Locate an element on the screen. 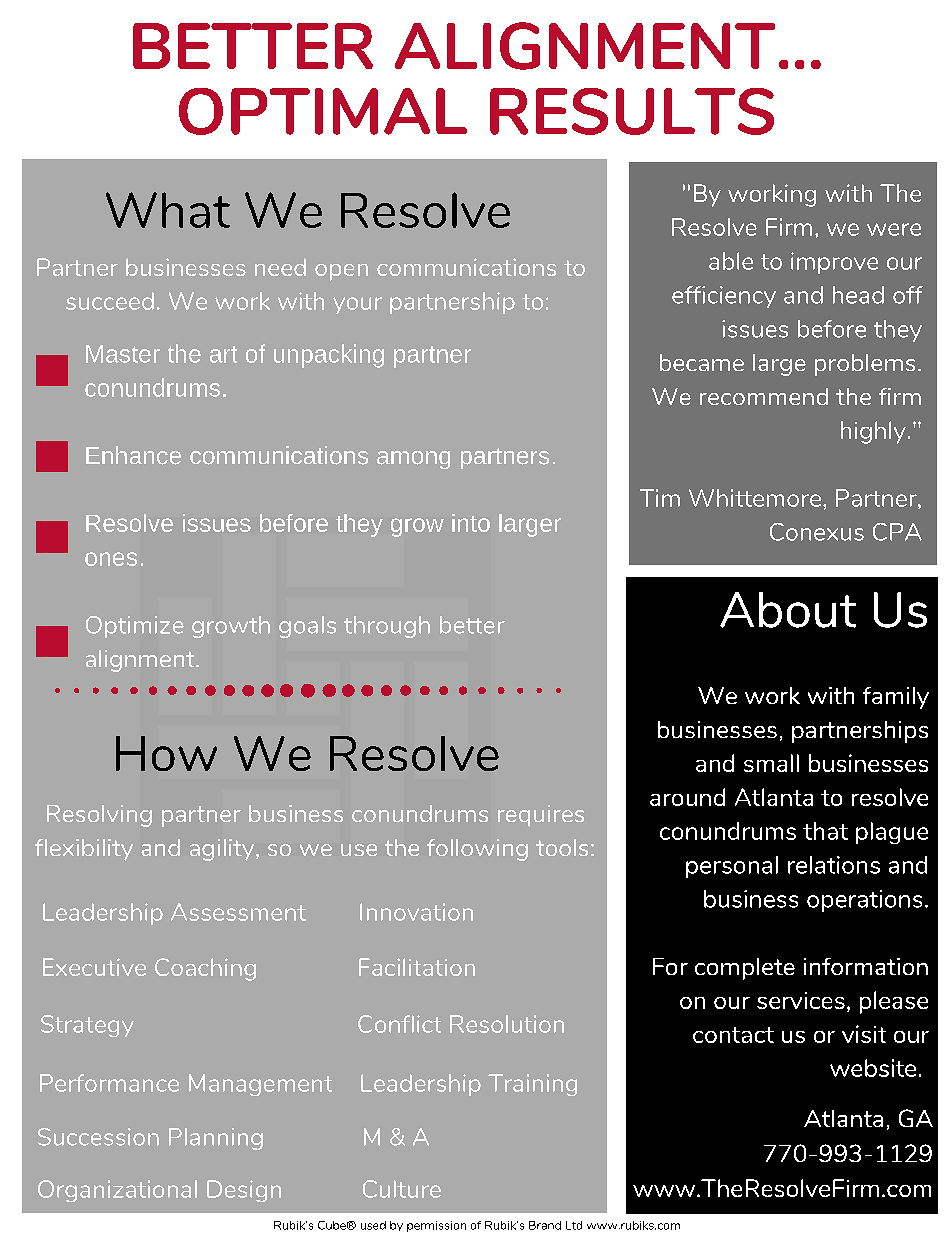 The image size is (952, 1233). were is located at coordinates (894, 229).
